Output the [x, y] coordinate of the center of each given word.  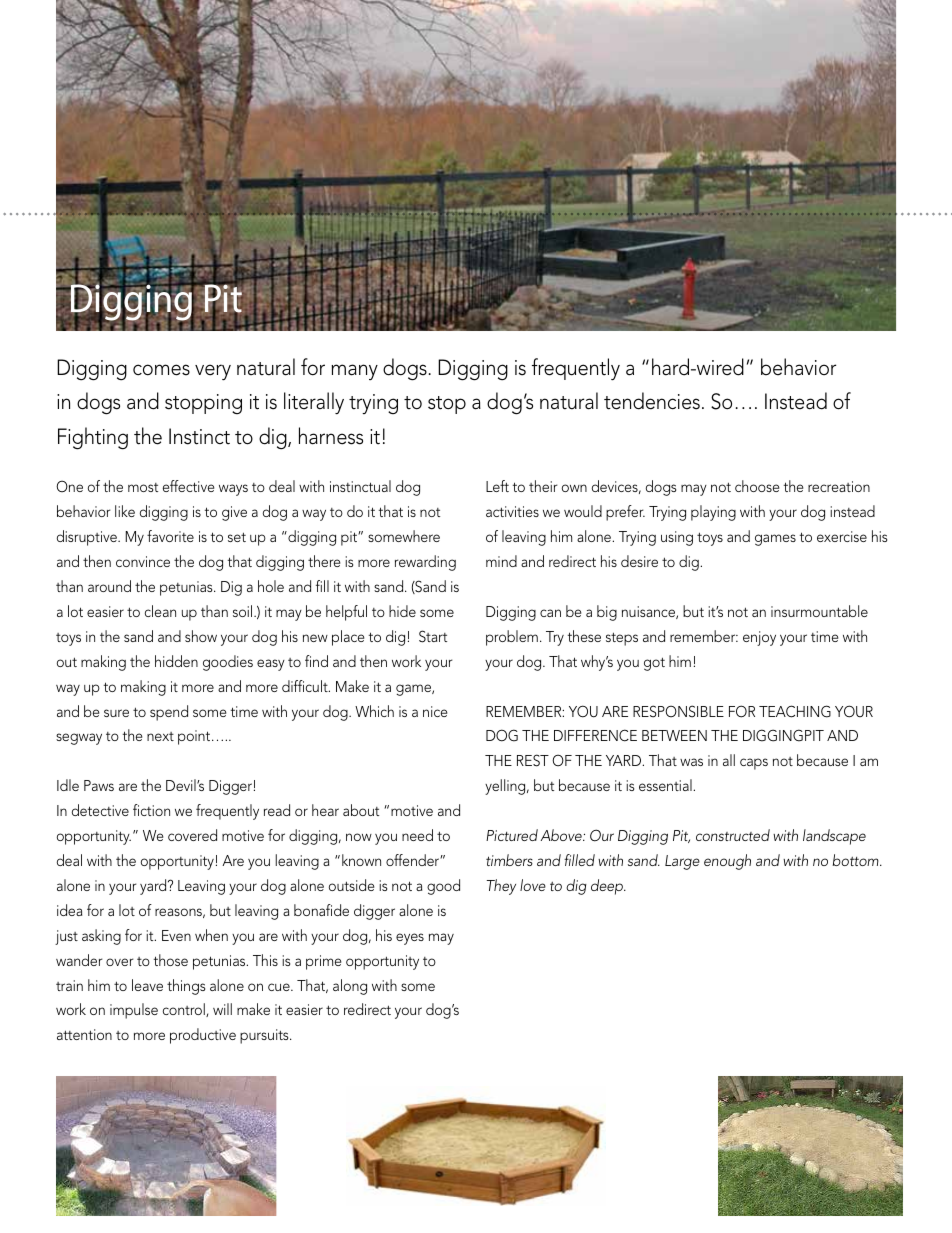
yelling [506, 787]
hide [402, 611]
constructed [733, 835]
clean [160, 611]
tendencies [652, 401]
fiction [151, 810]
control [185, 1010]
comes [161, 370]
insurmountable [819, 611]
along [350, 987]
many [354, 372]
